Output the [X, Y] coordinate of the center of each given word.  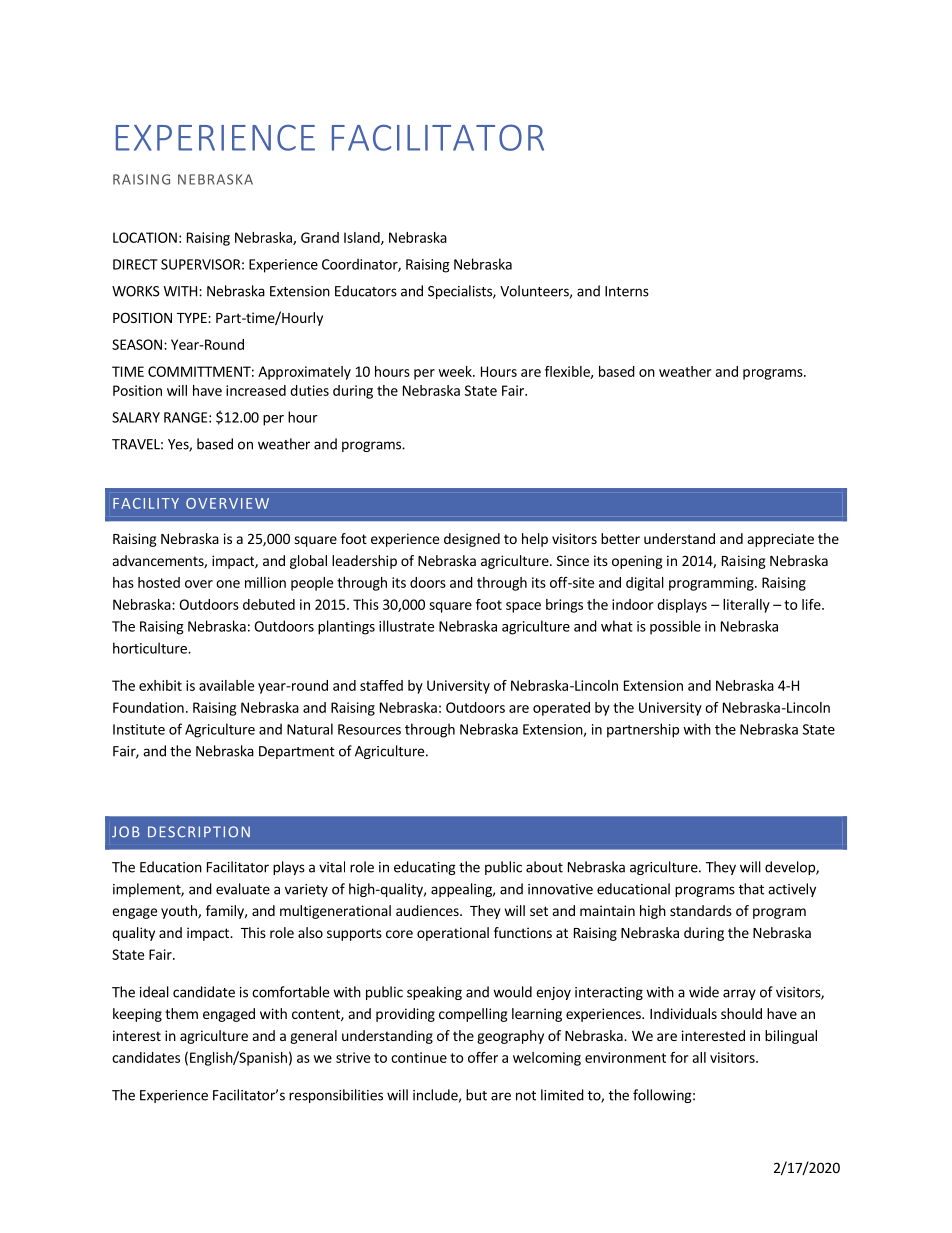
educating [425, 868]
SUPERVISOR [200, 264]
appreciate [781, 540]
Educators [366, 291]
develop [791, 868]
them [181, 1013]
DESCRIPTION [199, 832]
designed [472, 540]
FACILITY [146, 503]
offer [483, 1057]
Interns [627, 291]
